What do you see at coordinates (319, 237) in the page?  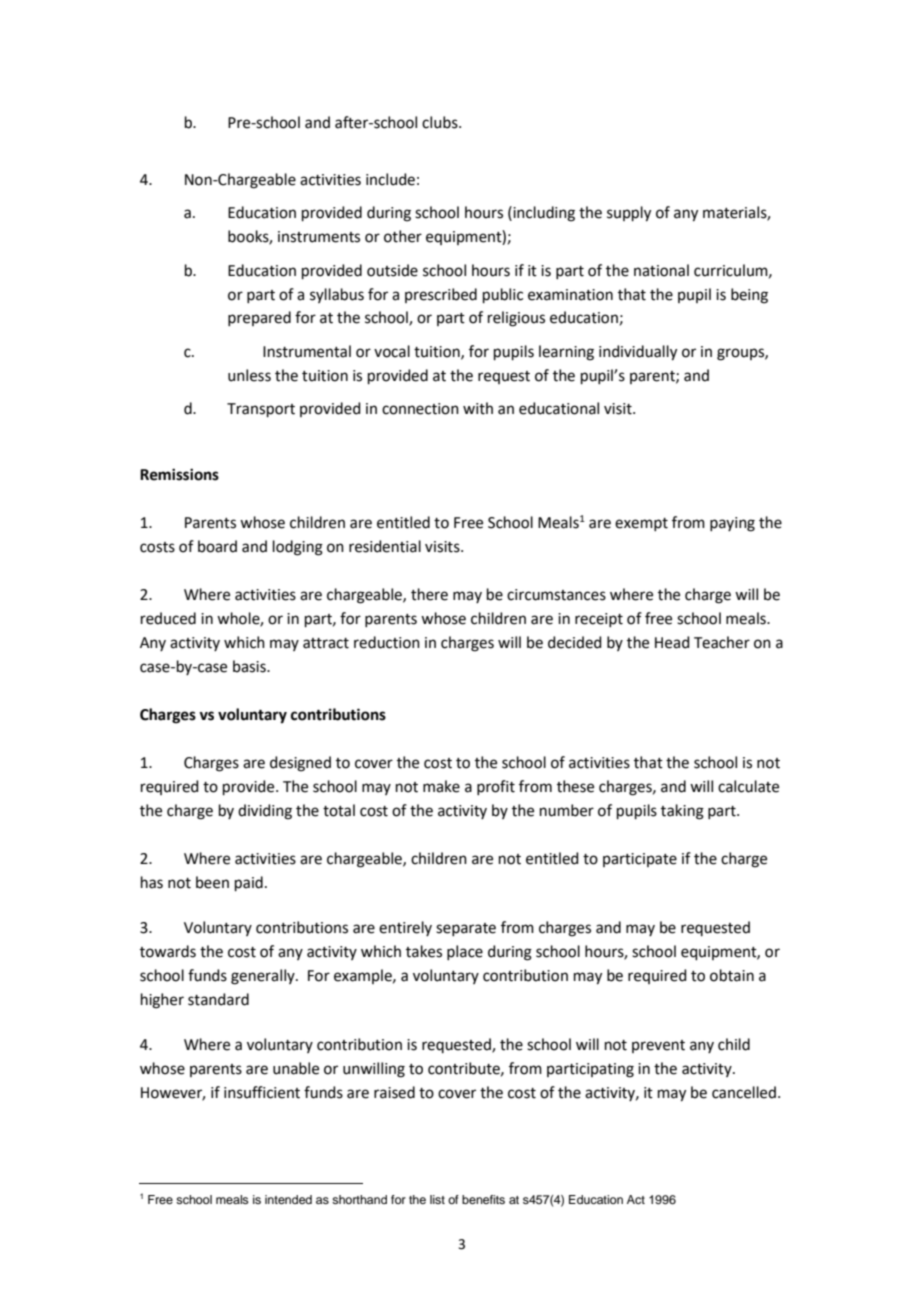 I see `instruments` at bounding box center [319, 237].
